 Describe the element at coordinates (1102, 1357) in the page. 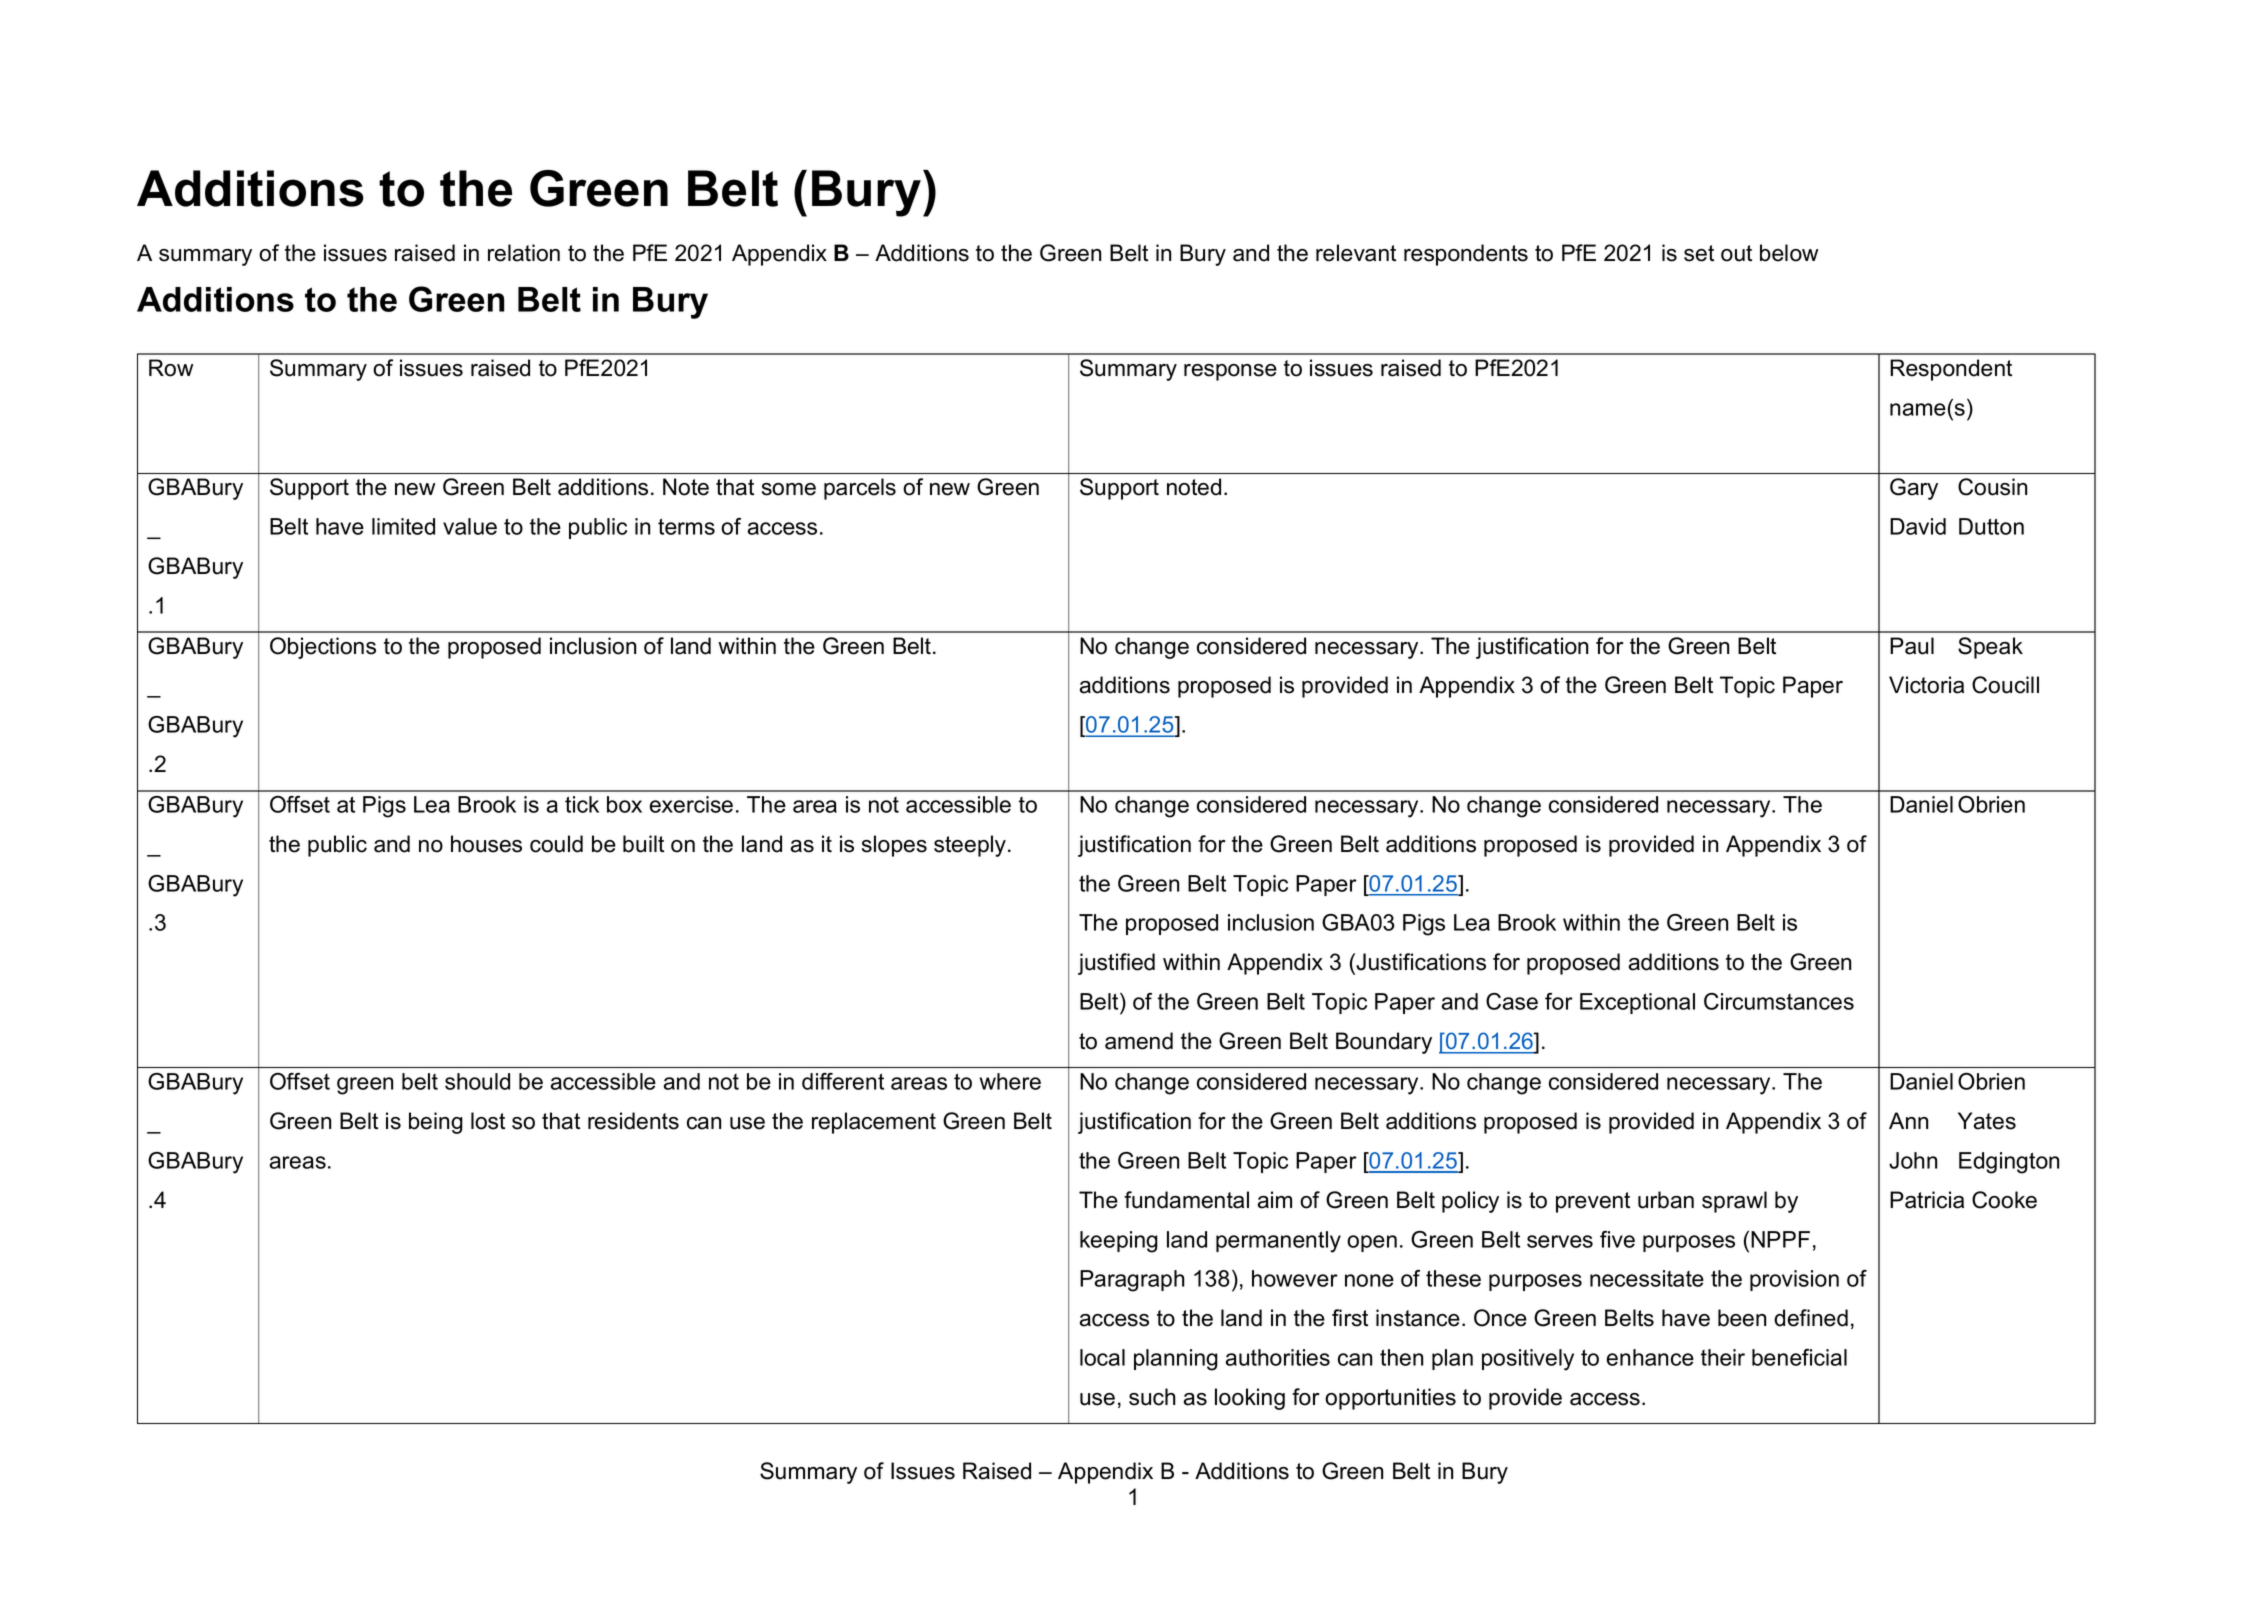

I see `local` at that location.
